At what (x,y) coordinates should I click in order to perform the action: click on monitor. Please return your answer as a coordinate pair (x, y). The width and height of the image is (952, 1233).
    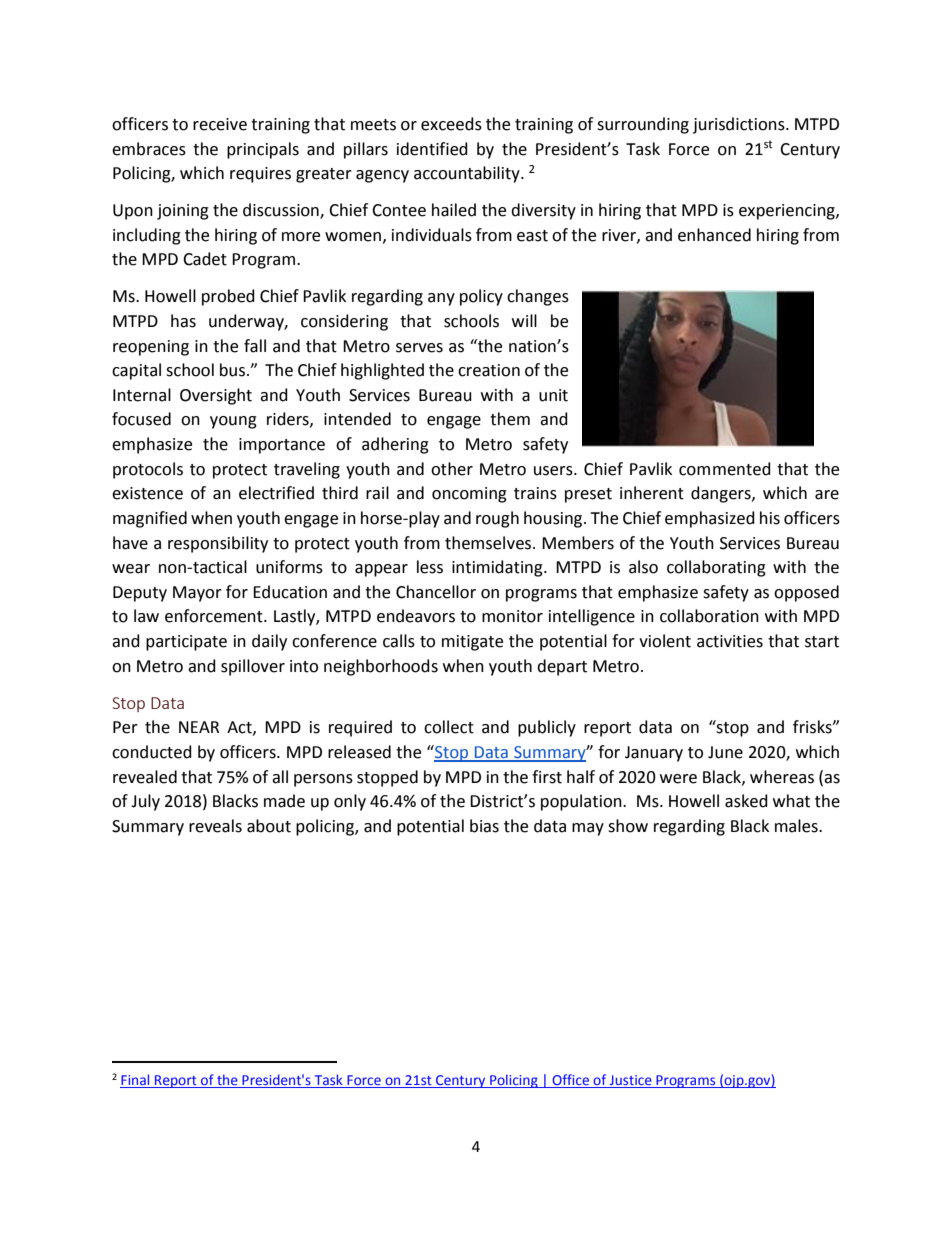
    Looking at the image, I should click on (512, 616).
